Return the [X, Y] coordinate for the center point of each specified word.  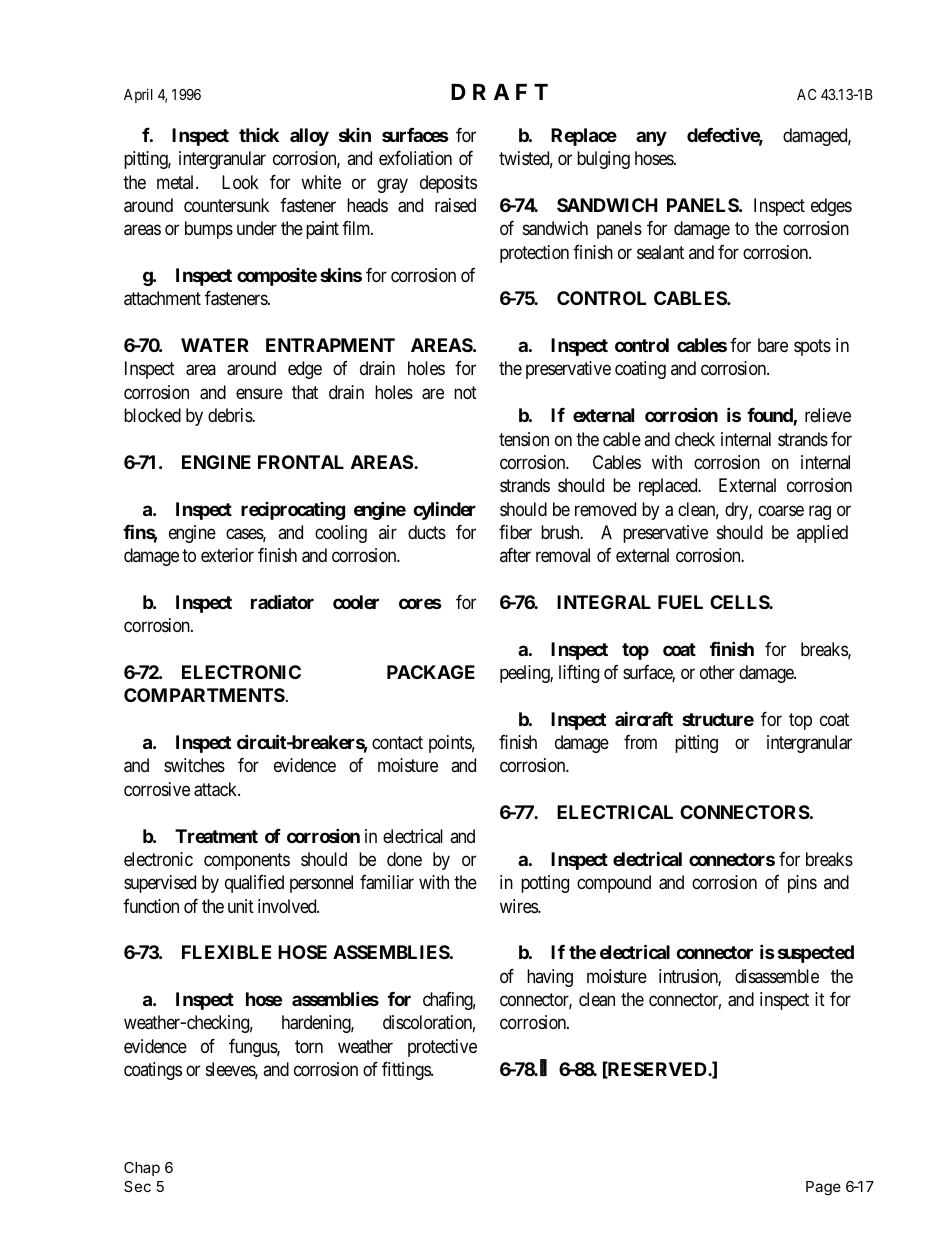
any [651, 138]
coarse [781, 511]
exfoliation [415, 158]
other [717, 672]
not [465, 392]
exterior [227, 555]
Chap [142, 1169]
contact [397, 742]
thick [259, 135]
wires [519, 906]
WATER [215, 345]
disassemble [777, 976]
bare [773, 345]
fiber [515, 532]
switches [194, 765]
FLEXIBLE [226, 952]
